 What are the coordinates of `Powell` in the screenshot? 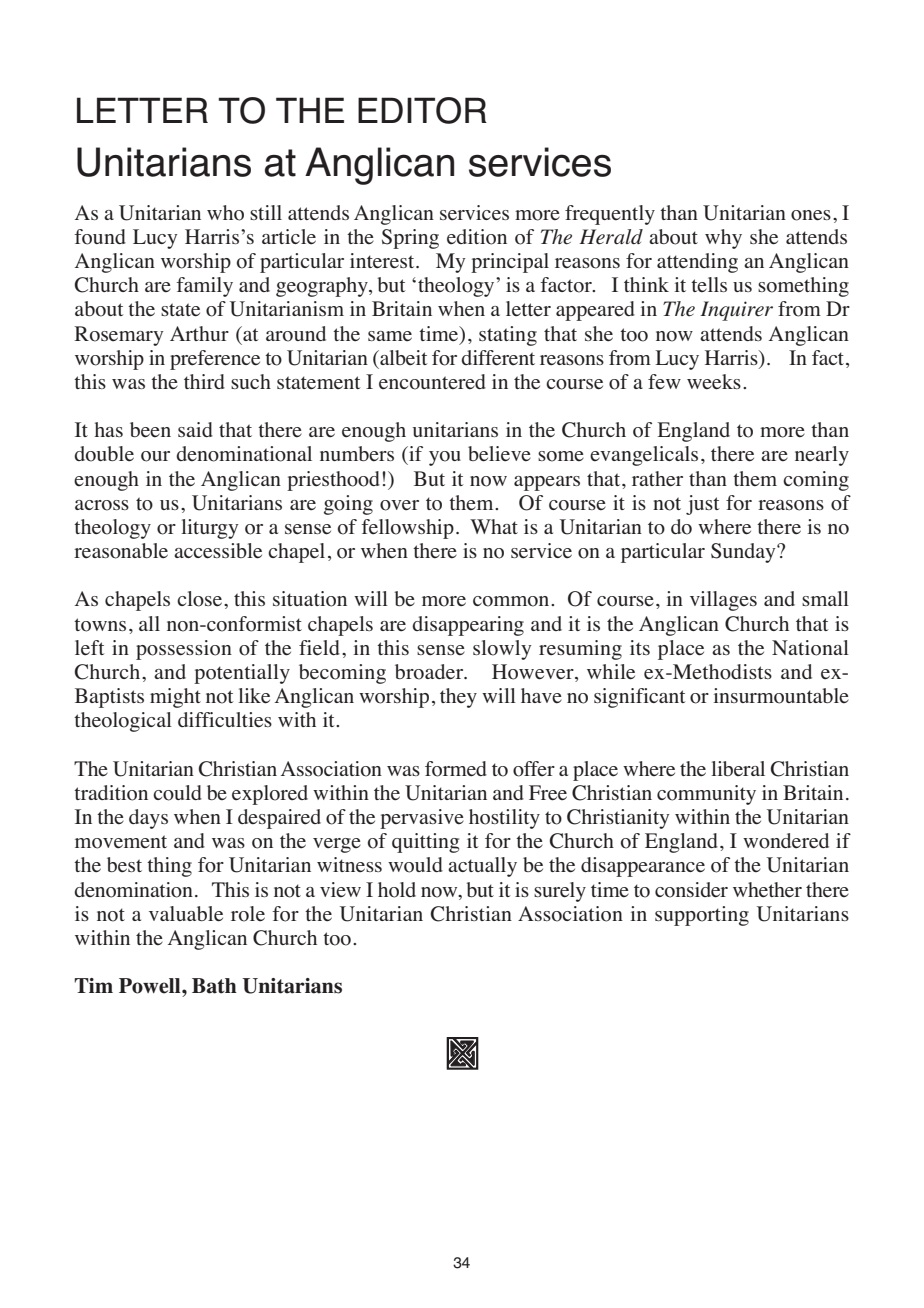 It's located at (151, 986).
